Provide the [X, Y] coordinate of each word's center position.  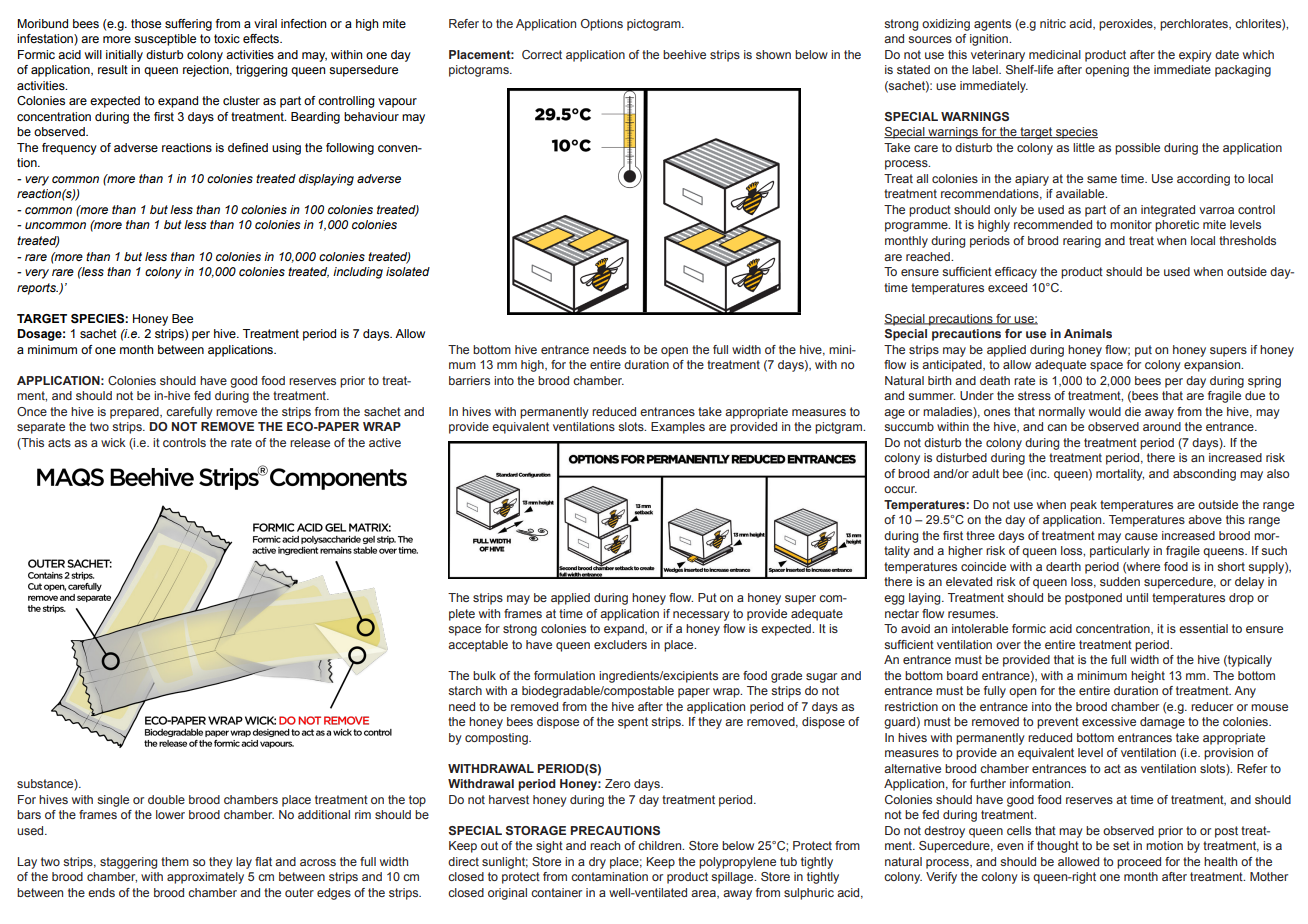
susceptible [165, 40]
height [1148, 677]
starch [465, 690]
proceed [1139, 863]
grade [786, 677]
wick [113, 442]
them [175, 861]
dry [597, 863]
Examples [678, 428]
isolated [408, 271]
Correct [542, 54]
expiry [1195, 56]
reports [37, 289]
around [1162, 426]
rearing [1082, 242]
